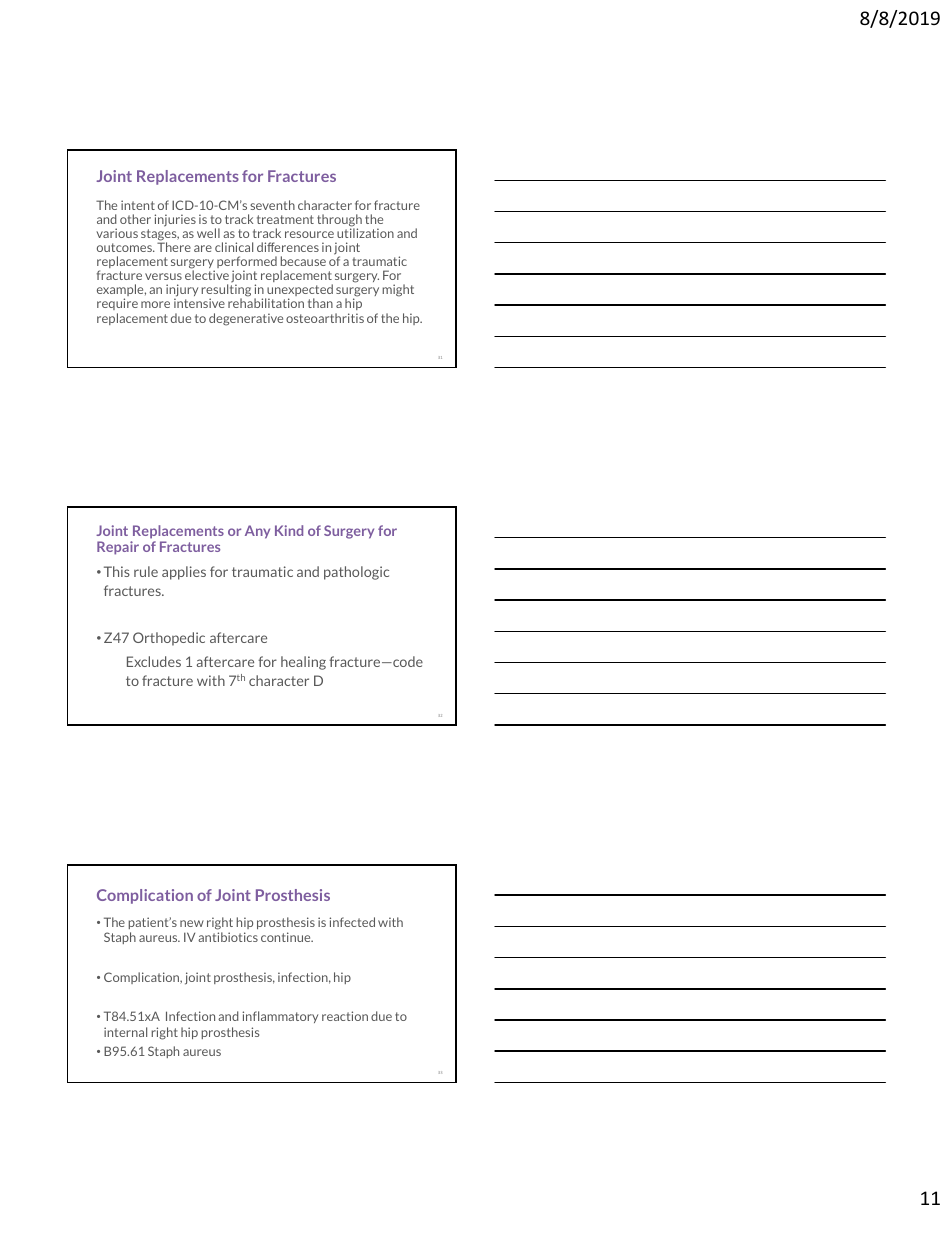 The height and width of the image is (1233, 952). I want to click on utilization, so click(365, 233).
